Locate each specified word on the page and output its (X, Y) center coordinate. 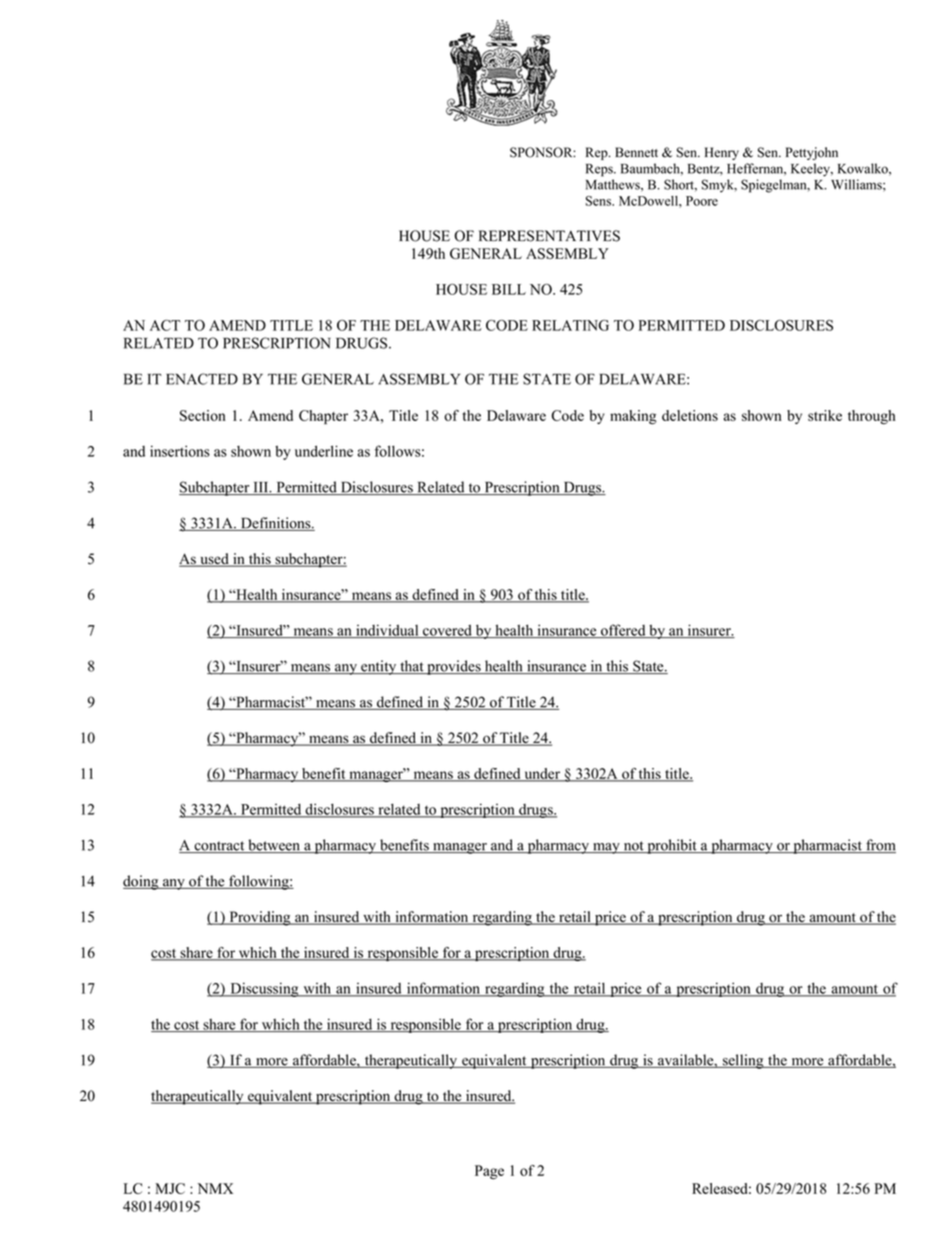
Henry (722, 153)
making (633, 417)
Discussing (264, 989)
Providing (260, 918)
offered (623, 631)
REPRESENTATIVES (549, 236)
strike (825, 415)
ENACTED (202, 379)
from (880, 846)
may (606, 848)
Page (489, 1172)
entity (379, 667)
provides (454, 667)
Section (203, 415)
